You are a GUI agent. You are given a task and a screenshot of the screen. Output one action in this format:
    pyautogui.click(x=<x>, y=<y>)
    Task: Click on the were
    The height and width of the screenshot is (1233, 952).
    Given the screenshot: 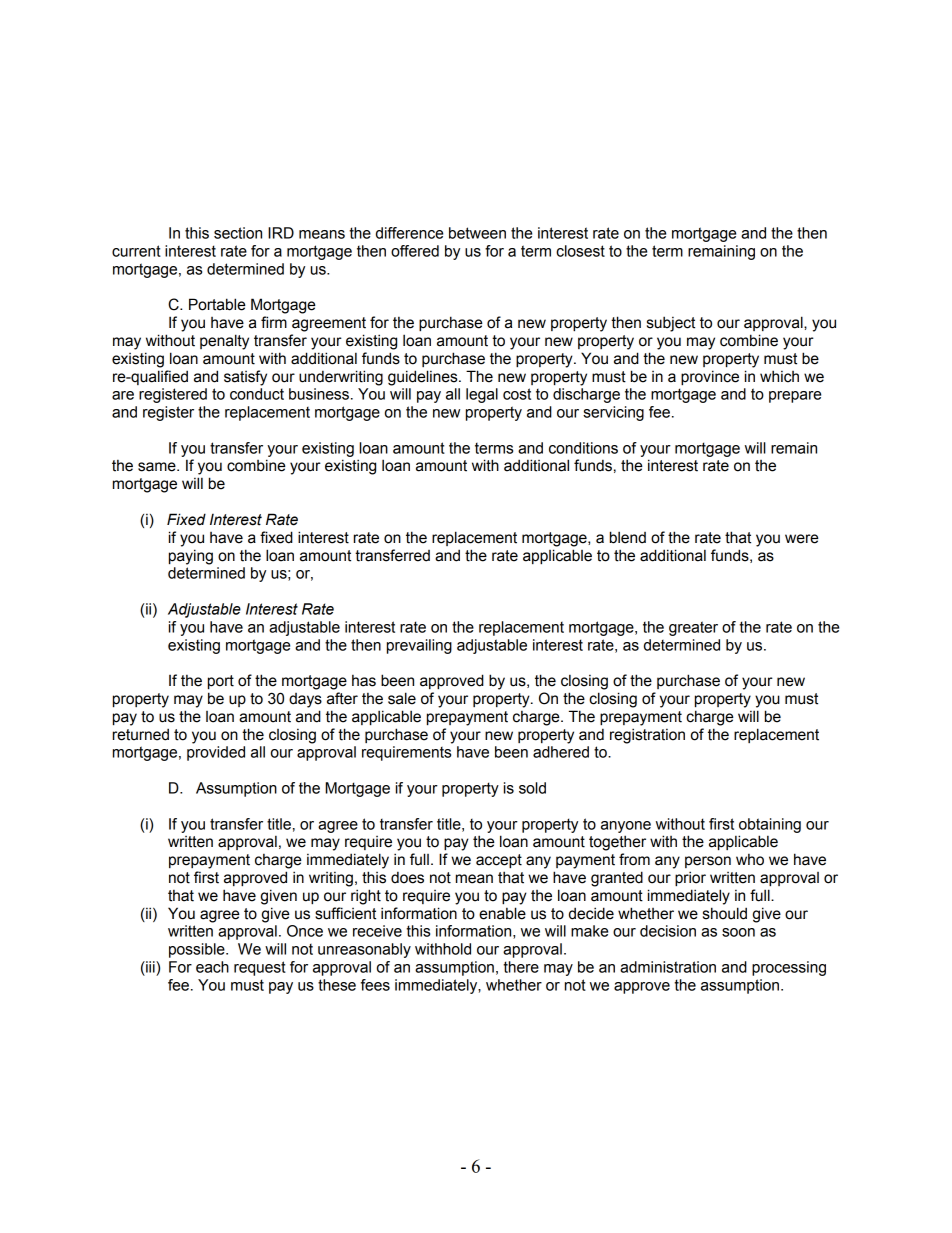 What is the action you would take?
    pyautogui.click(x=802, y=539)
